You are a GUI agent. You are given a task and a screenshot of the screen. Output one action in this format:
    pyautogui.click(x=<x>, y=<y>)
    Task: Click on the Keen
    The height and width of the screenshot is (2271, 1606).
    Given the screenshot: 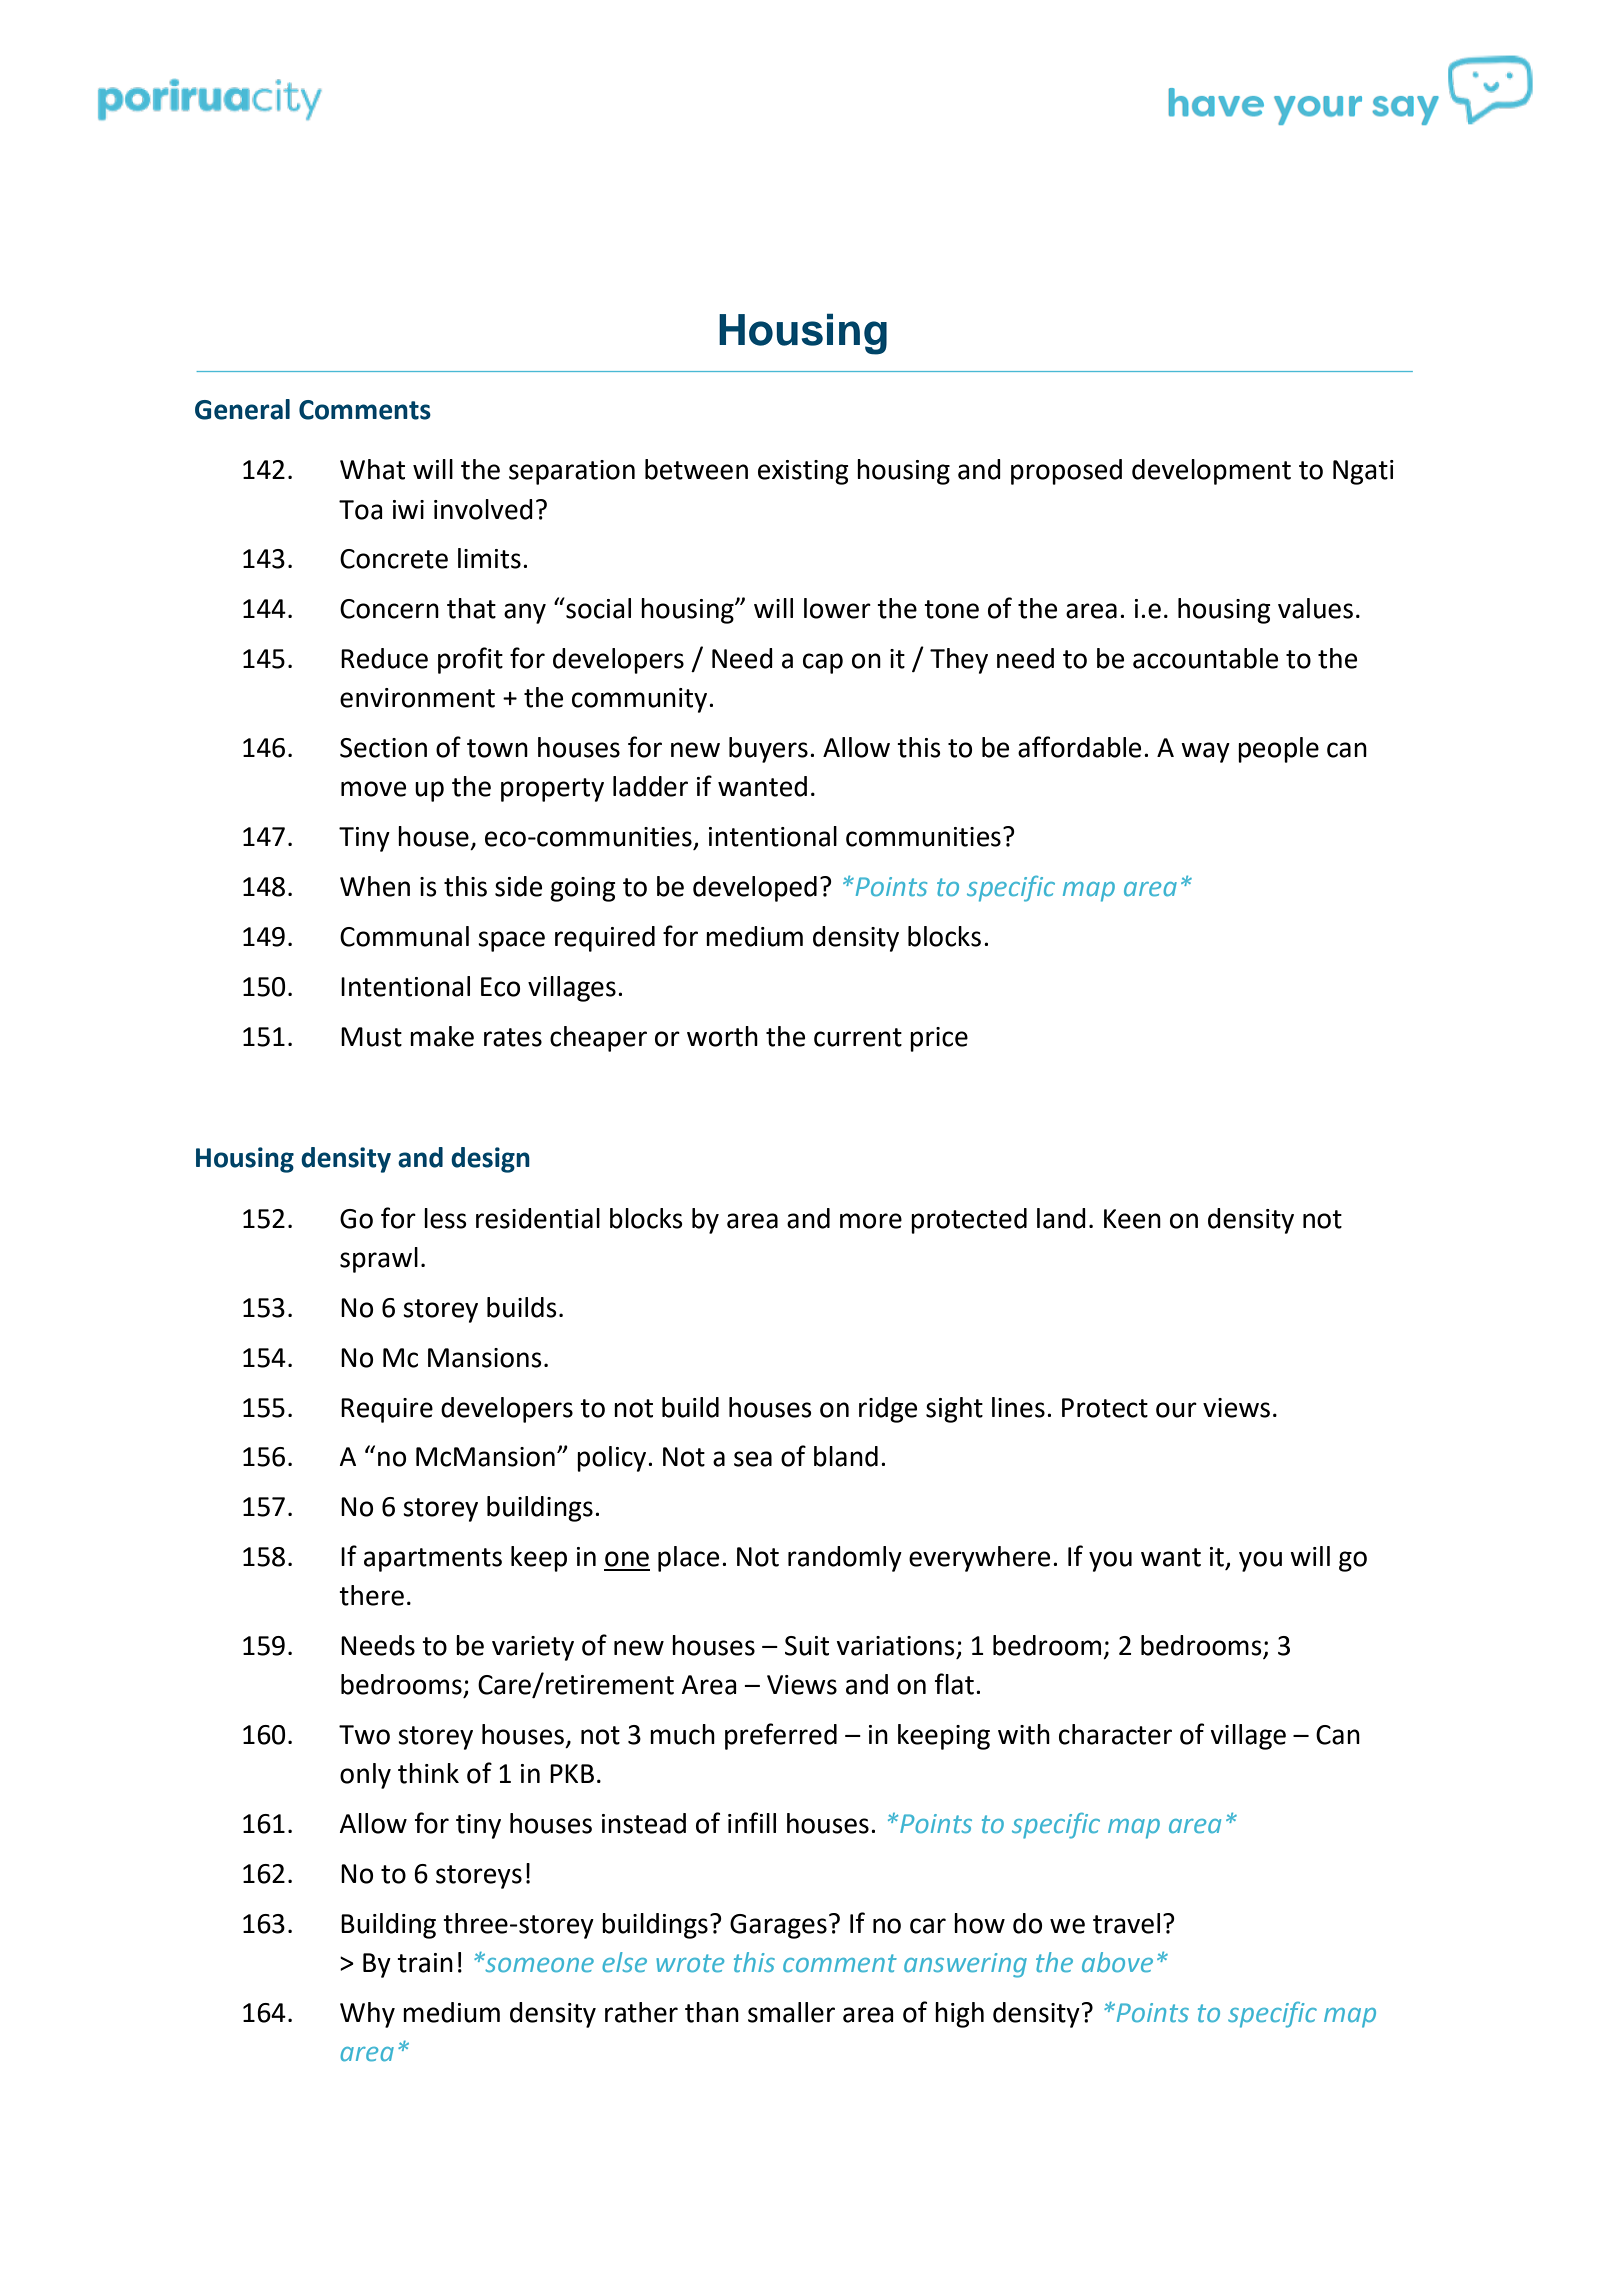 What is the action you would take?
    pyautogui.click(x=1132, y=1219)
